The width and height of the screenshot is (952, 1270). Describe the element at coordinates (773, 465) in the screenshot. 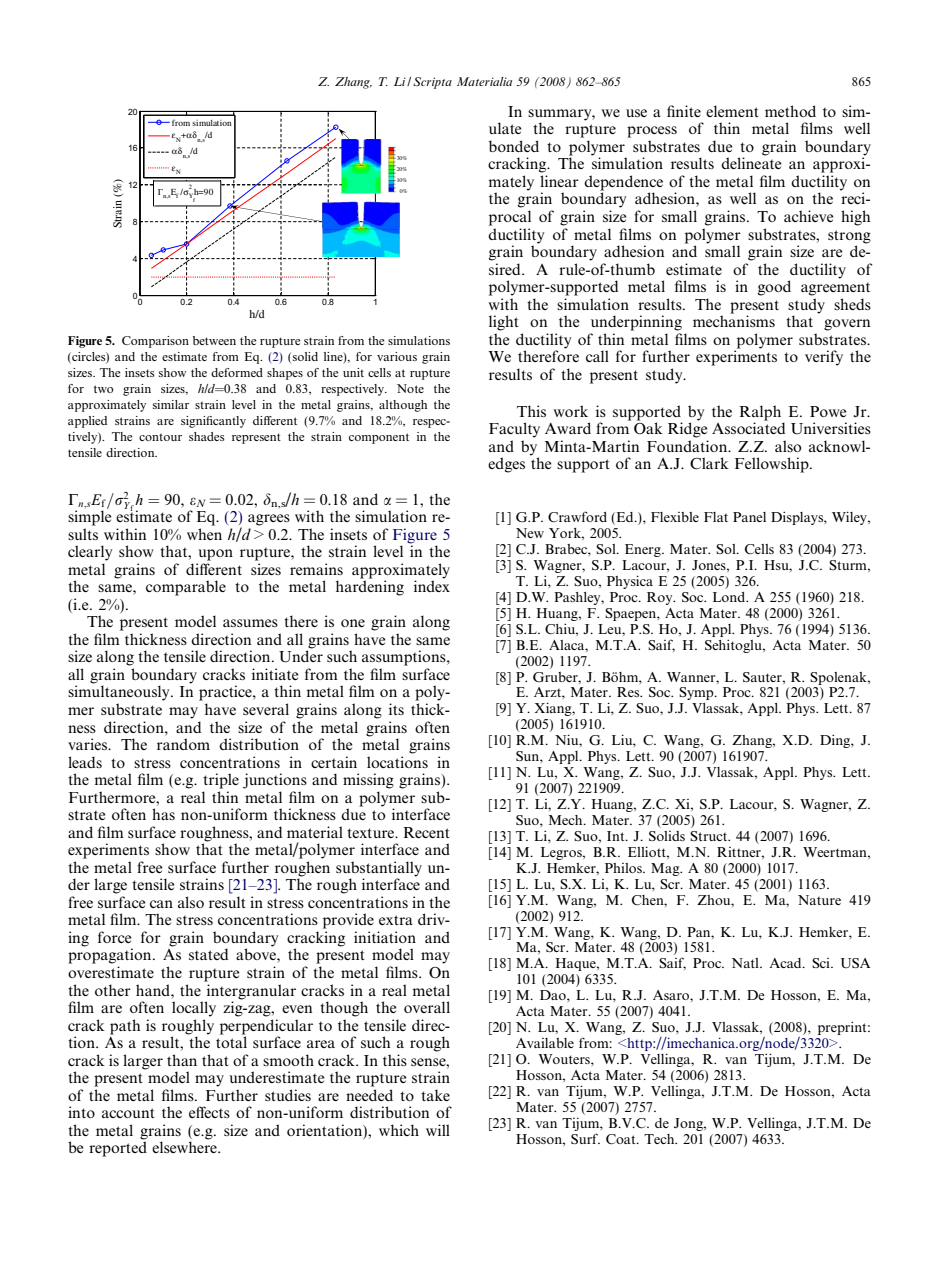

I see `Fellowship` at that location.
